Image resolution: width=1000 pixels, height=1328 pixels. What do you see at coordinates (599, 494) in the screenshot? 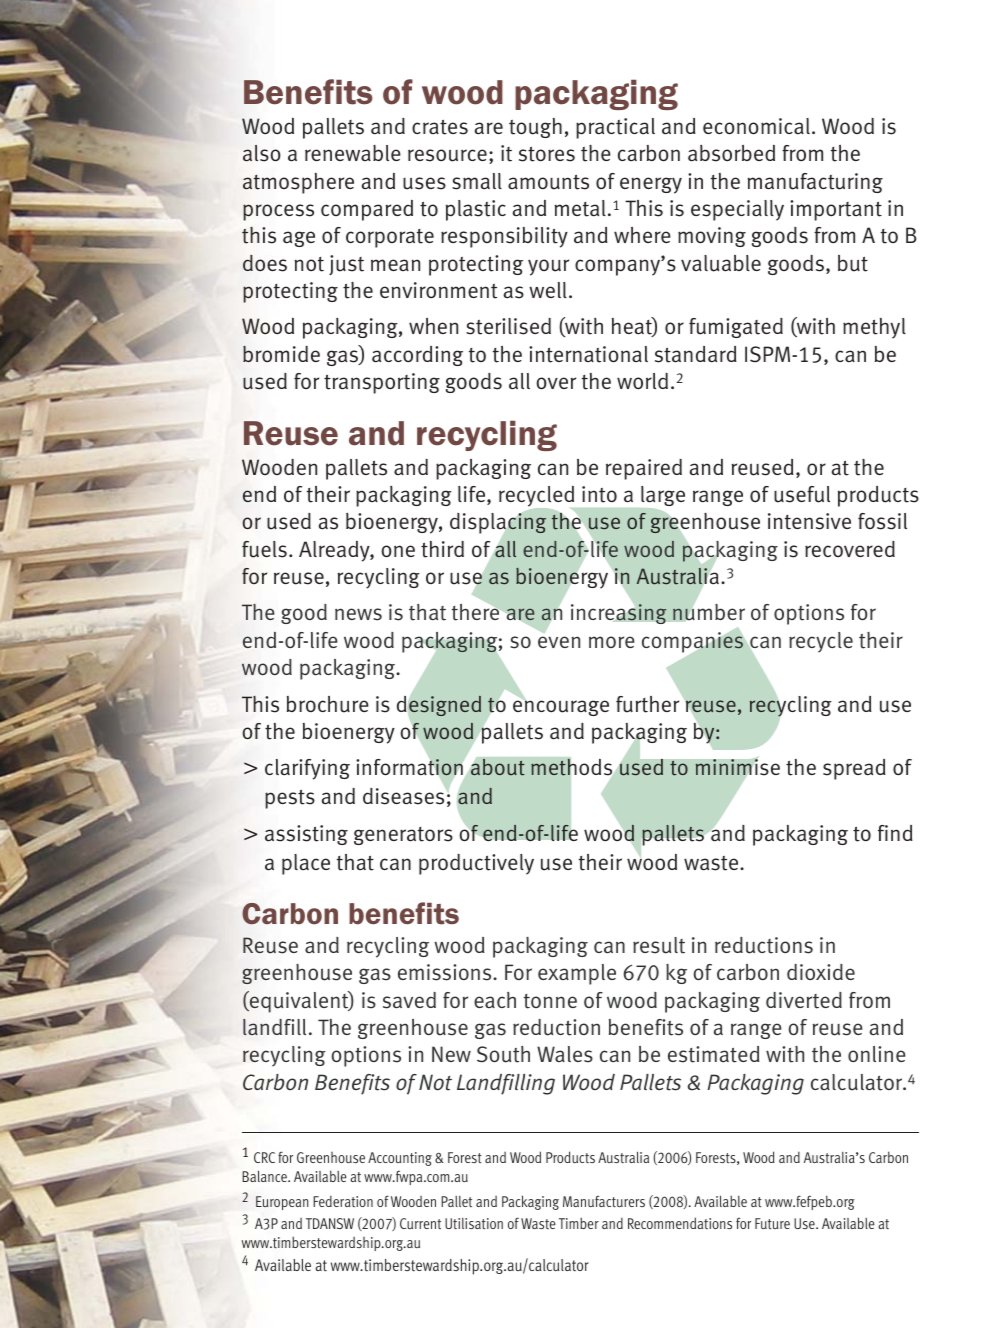
I see `into` at bounding box center [599, 494].
